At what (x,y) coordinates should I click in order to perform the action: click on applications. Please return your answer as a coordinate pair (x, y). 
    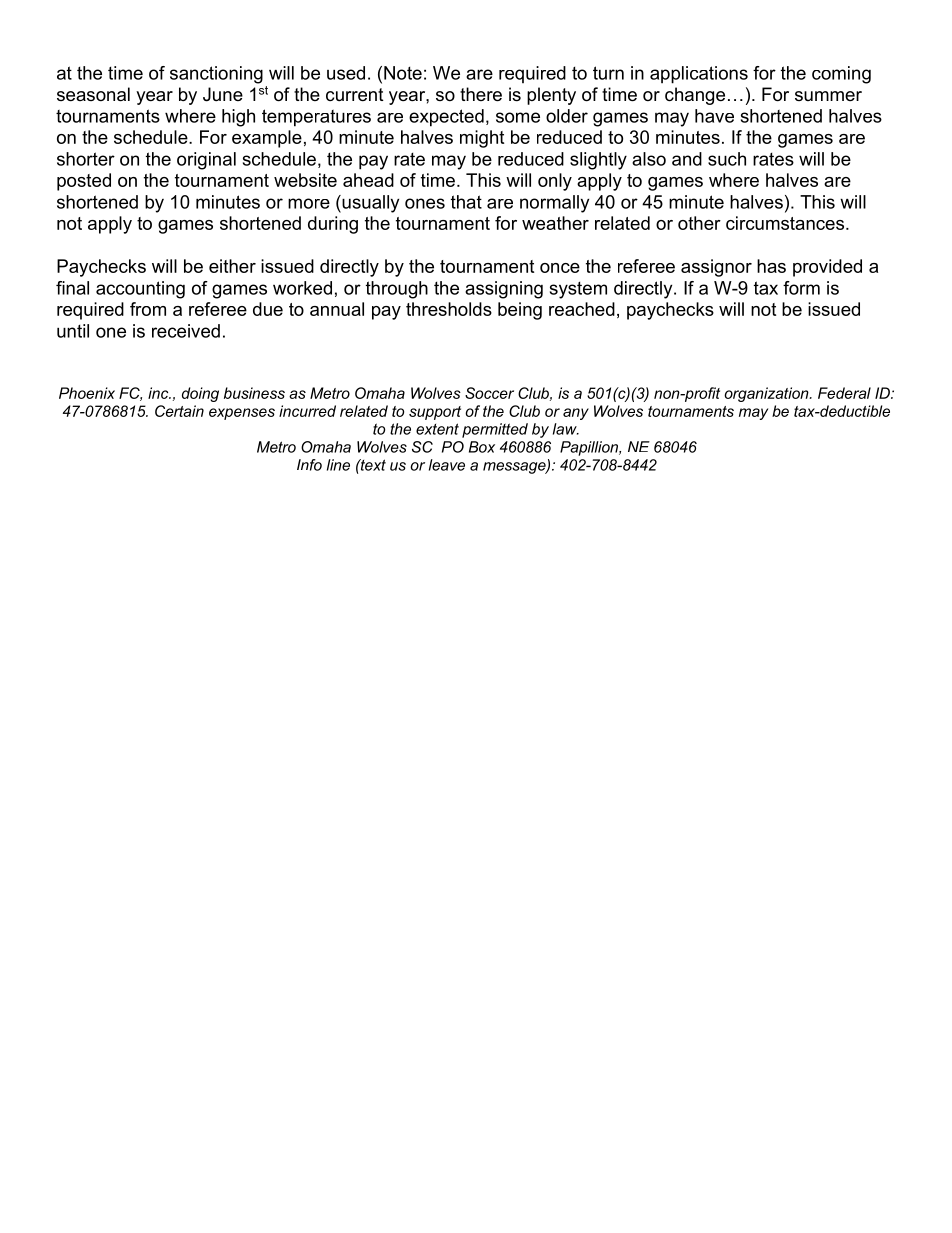
    Looking at the image, I should click on (699, 75).
